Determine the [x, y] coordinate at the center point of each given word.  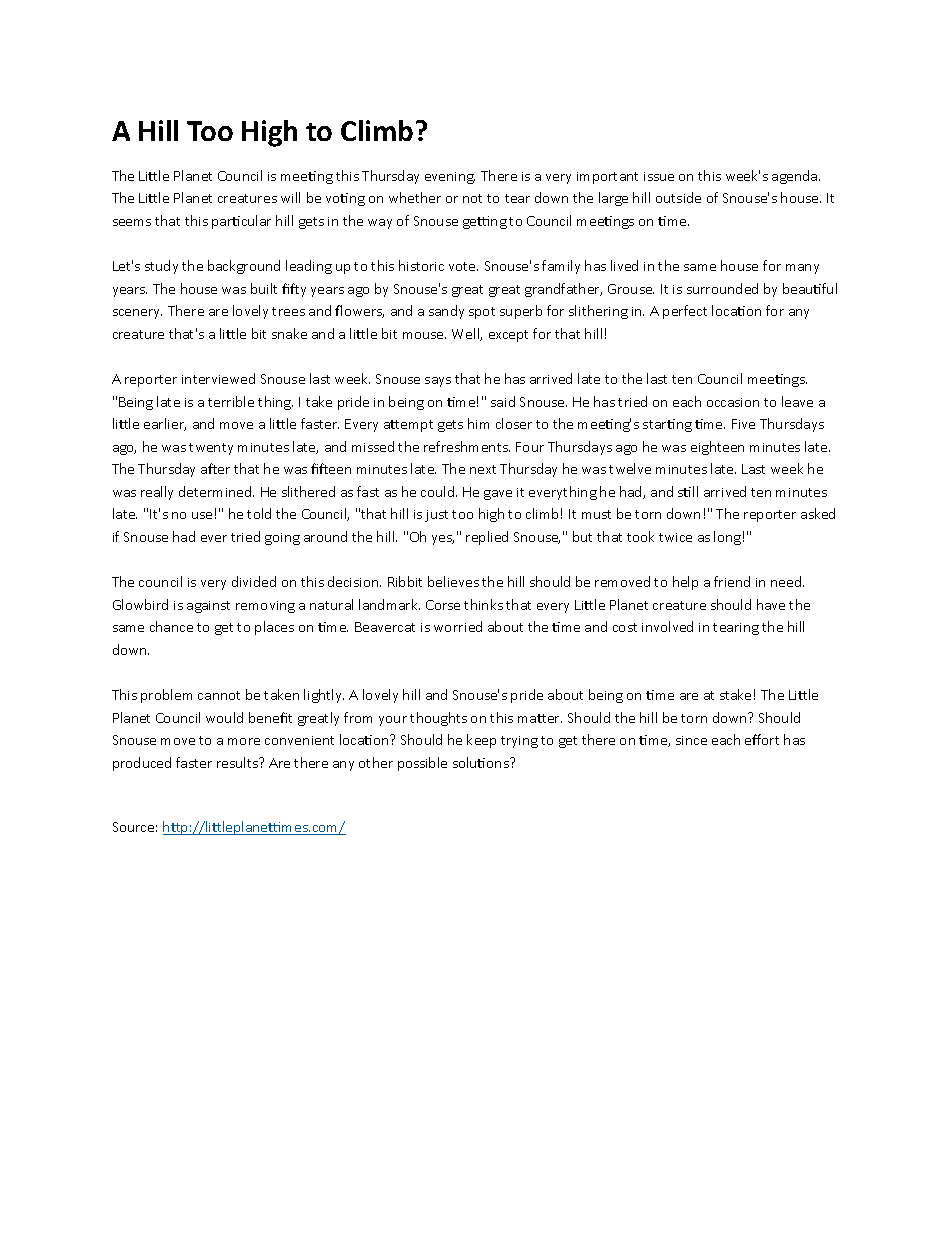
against [208, 607]
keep [481, 741]
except [508, 336]
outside [678, 197]
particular [241, 222]
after [215, 468]
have [771, 604]
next [483, 469]
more [244, 741]
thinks [483, 604]
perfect [685, 312]
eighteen [717, 448]
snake [289, 333]
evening [450, 178]
